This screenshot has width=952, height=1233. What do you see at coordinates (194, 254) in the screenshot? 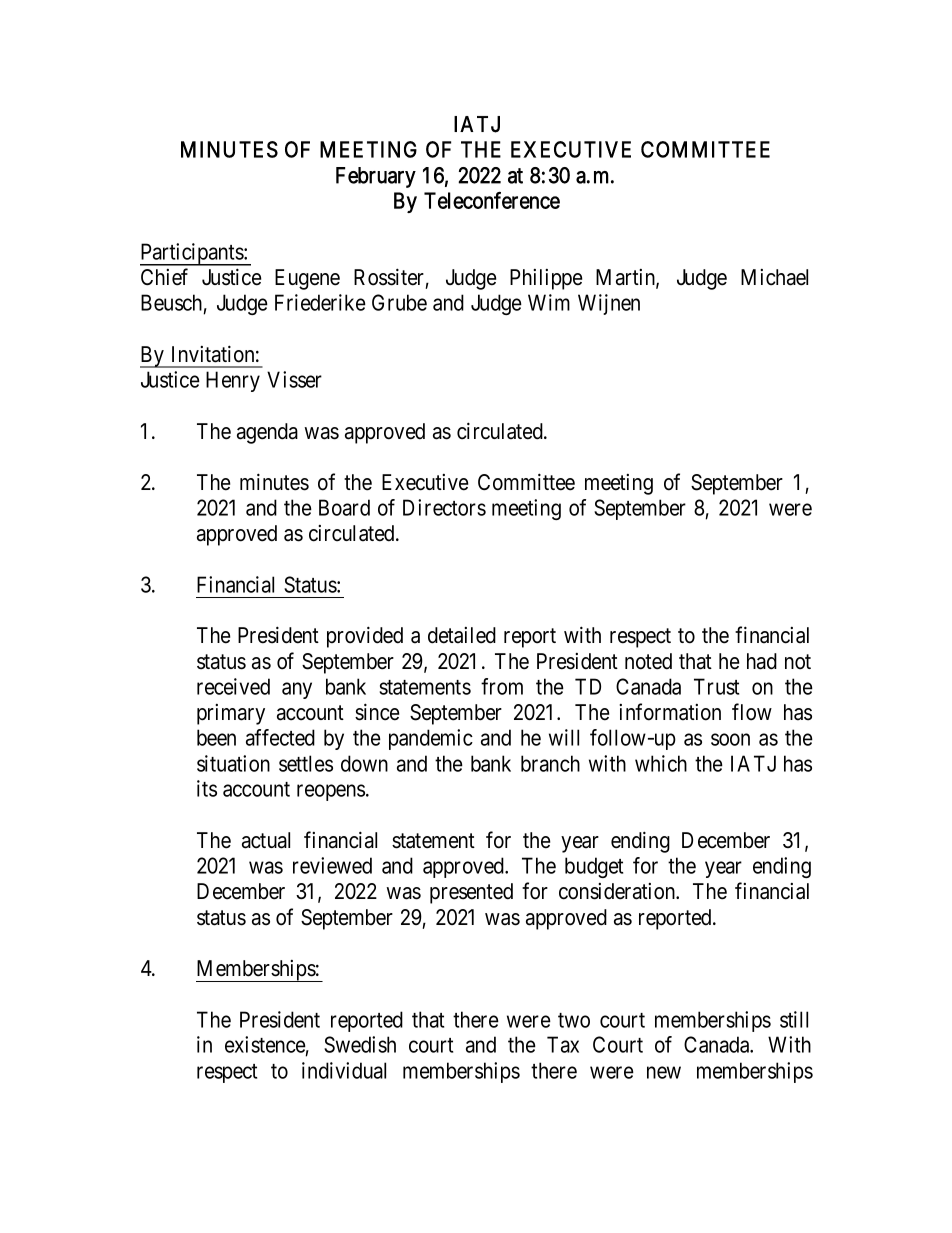
I see `Participants` at bounding box center [194, 254].
